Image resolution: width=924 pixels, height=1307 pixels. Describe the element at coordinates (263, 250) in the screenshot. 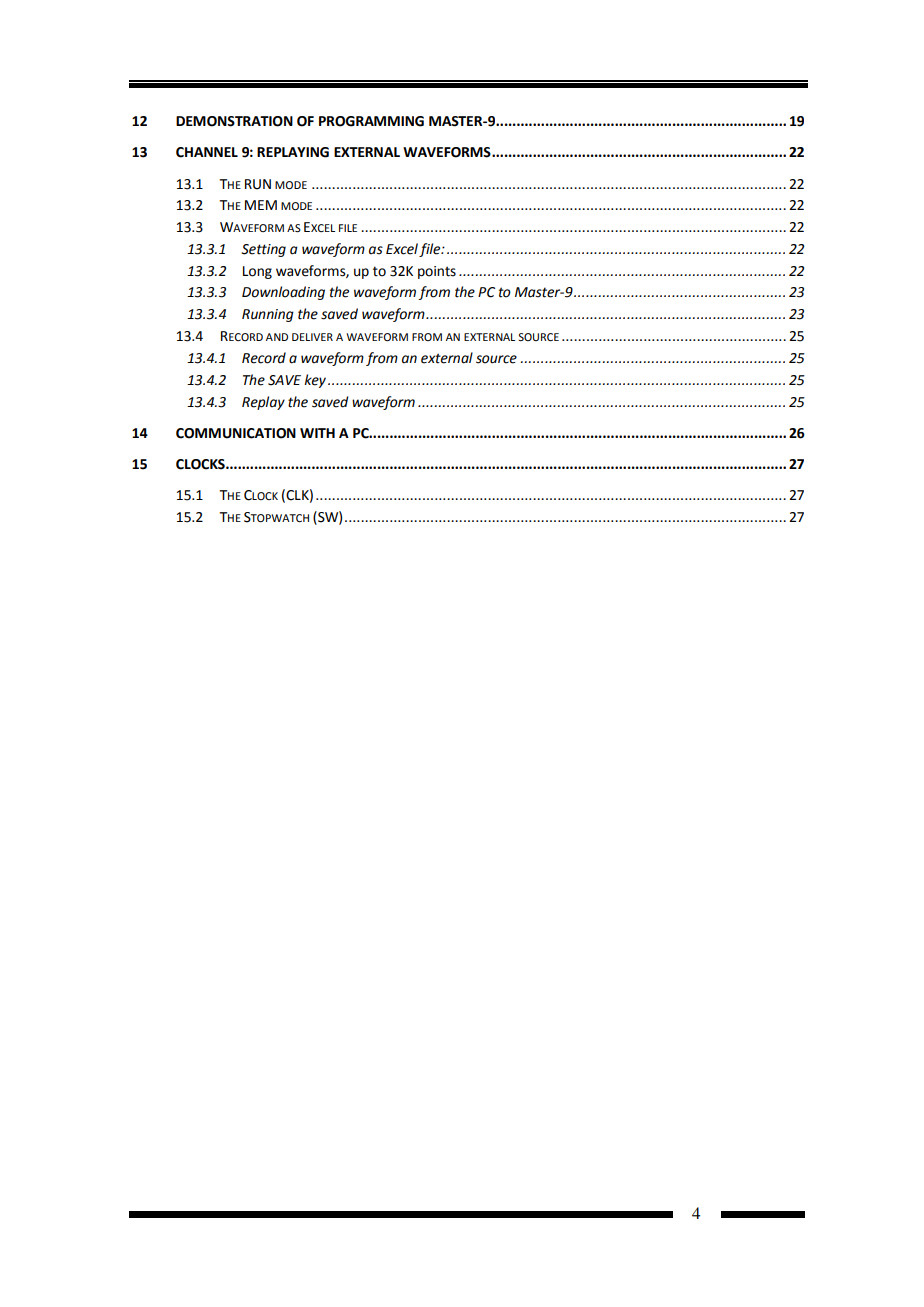

I see `Setting` at that location.
